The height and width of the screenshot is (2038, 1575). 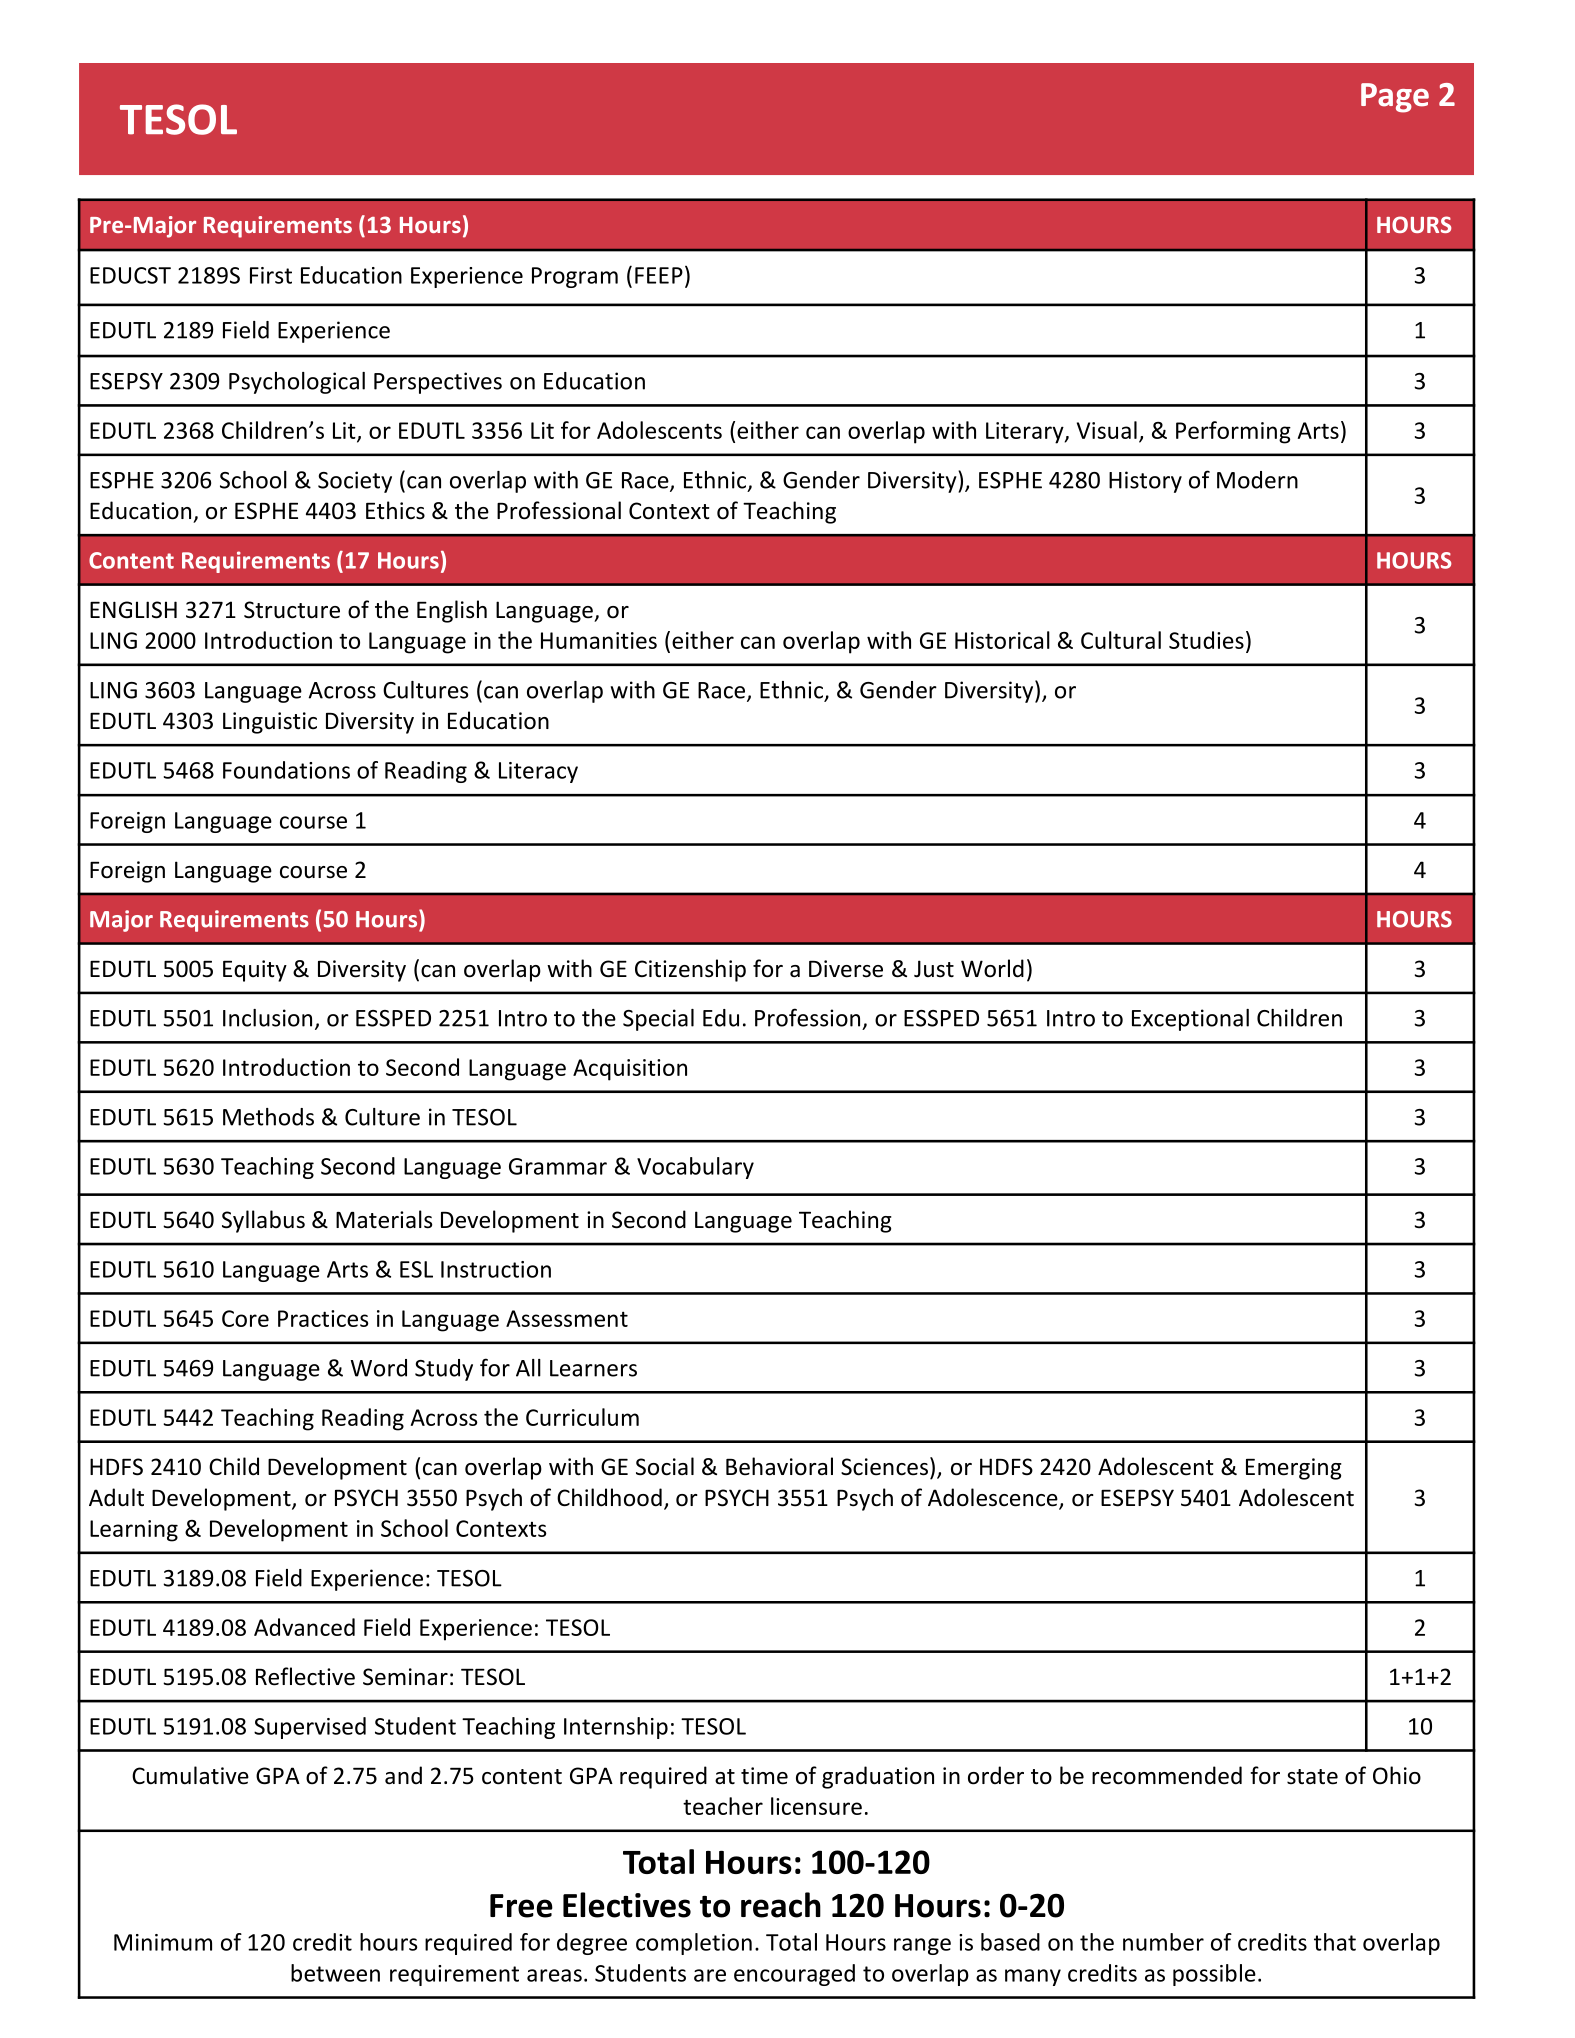 What do you see at coordinates (286, 770) in the screenshot?
I see `Foundations` at bounding box center [286, 770].
